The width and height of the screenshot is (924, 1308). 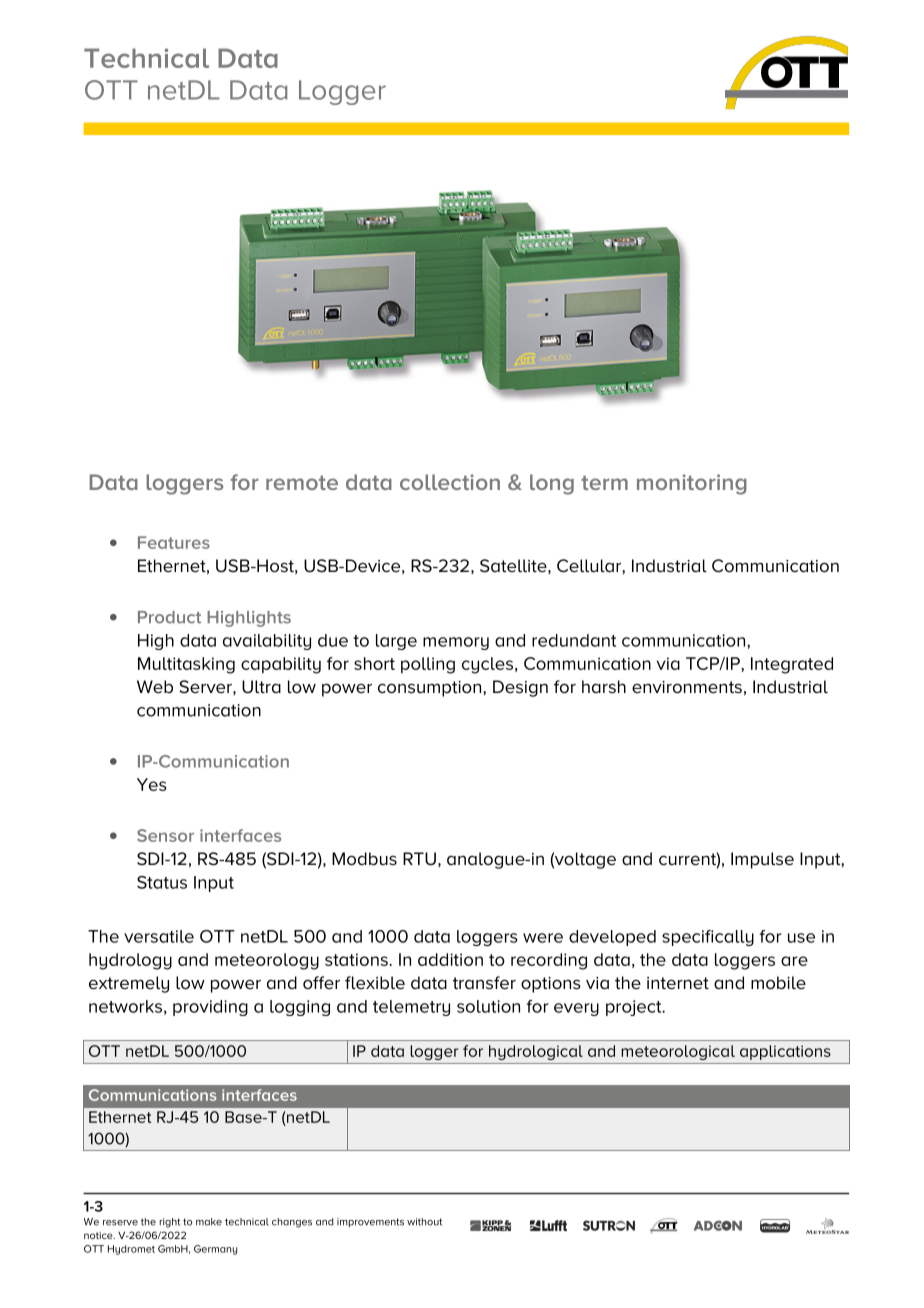 I want to click on right, so click(x=170, y=1223).
